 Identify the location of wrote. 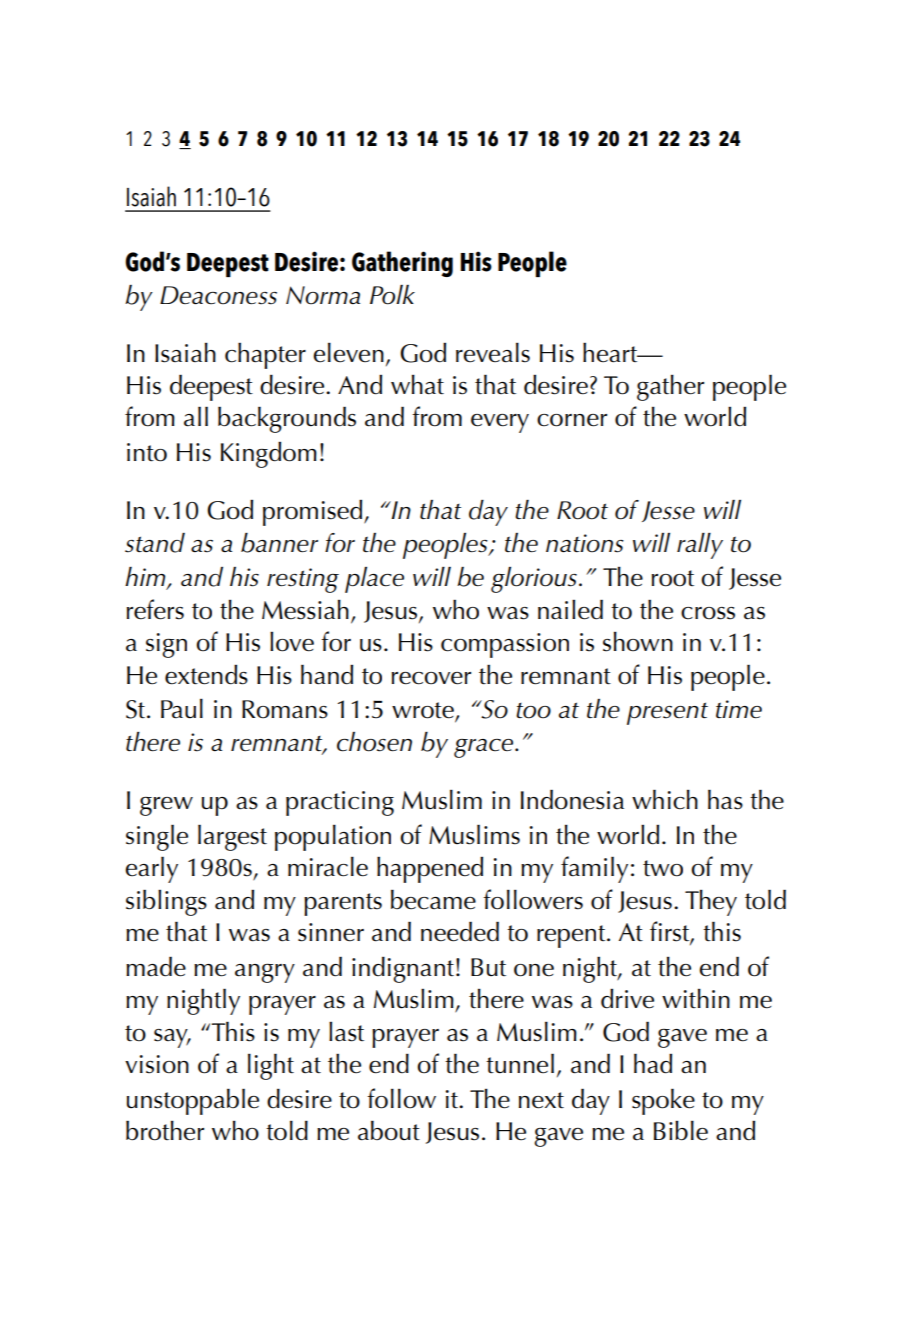
(424, 711).
